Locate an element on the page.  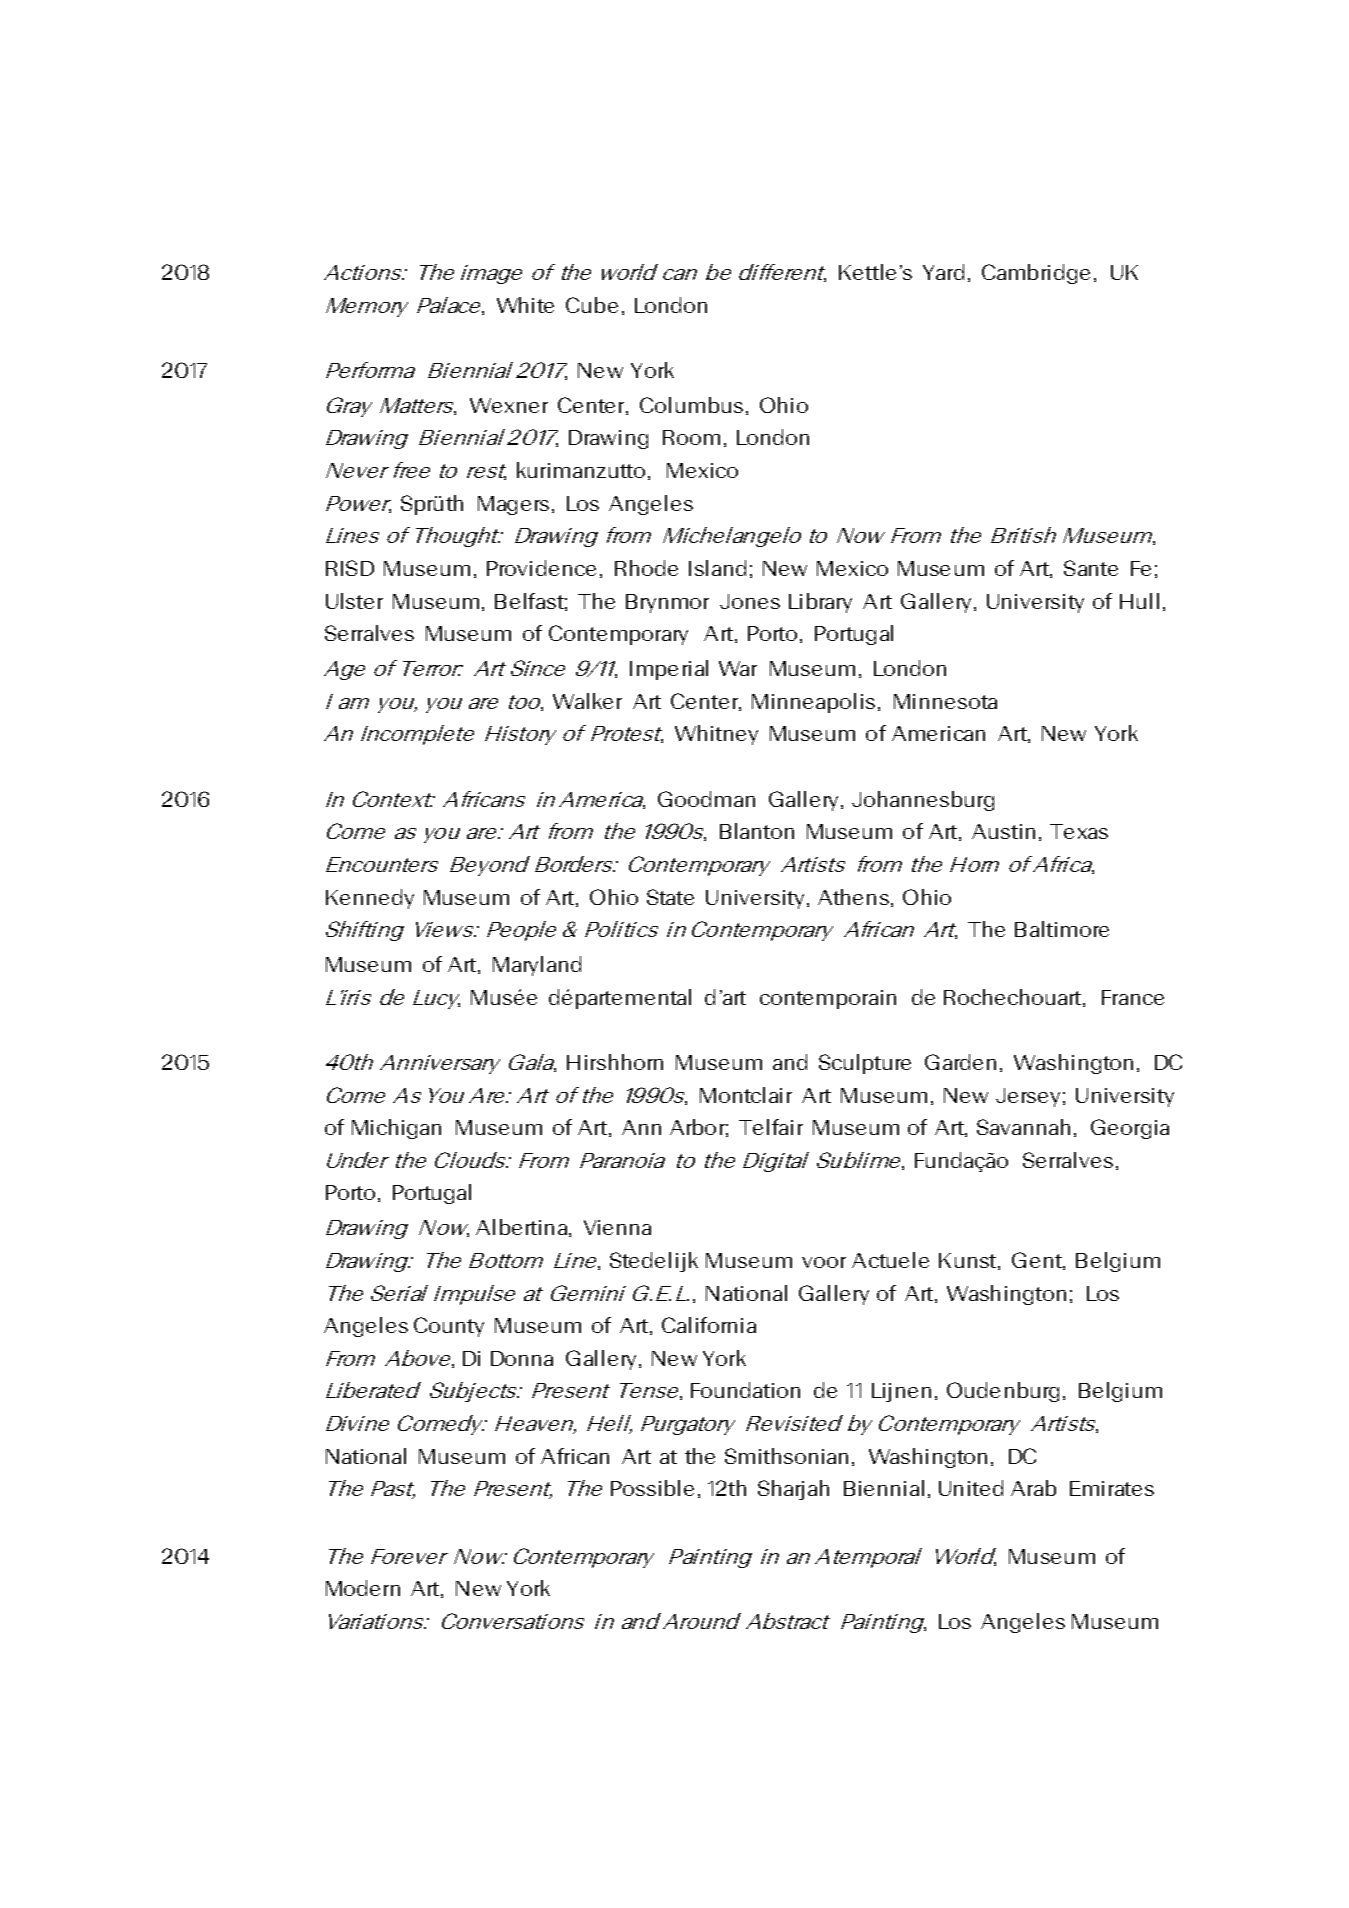
Columbus is located at coordinates (691, 405).
